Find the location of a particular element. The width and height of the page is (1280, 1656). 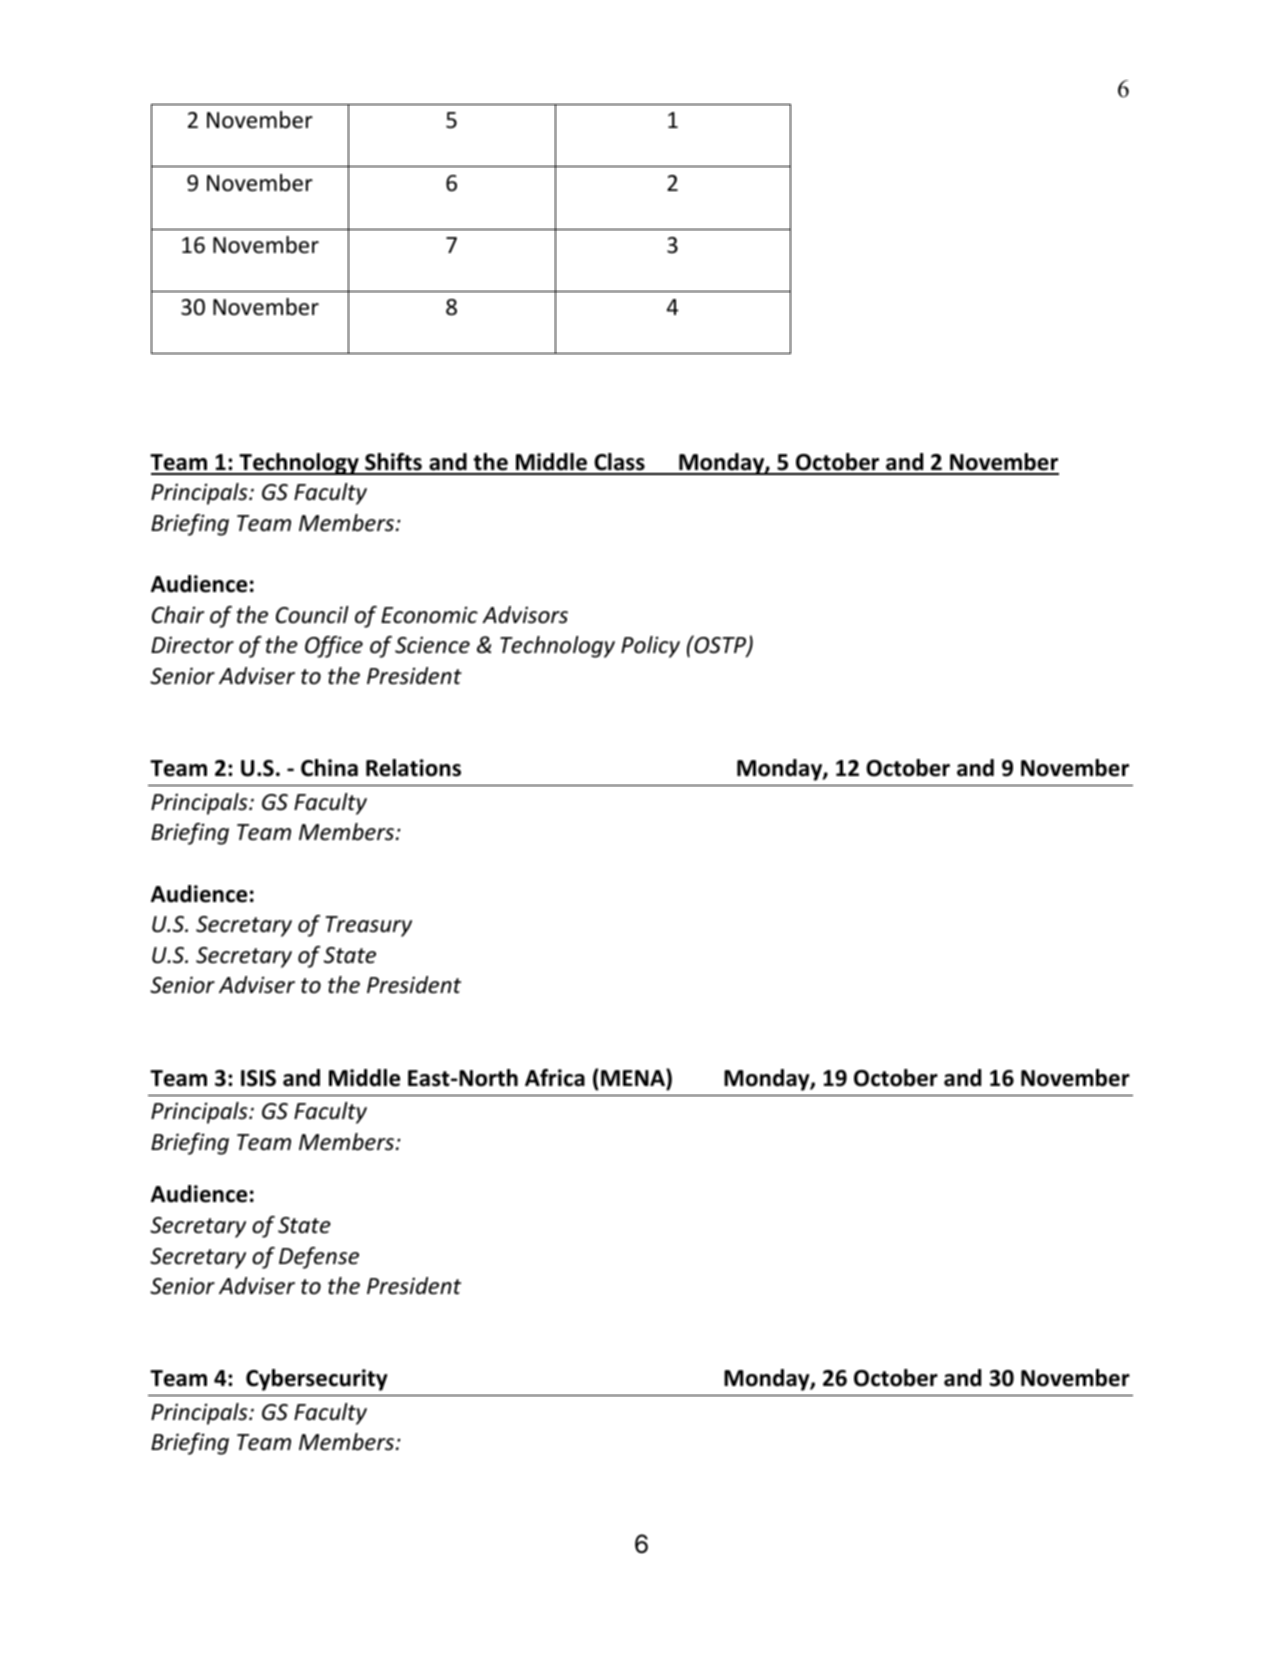

China is located at coordinates (329, 768).
